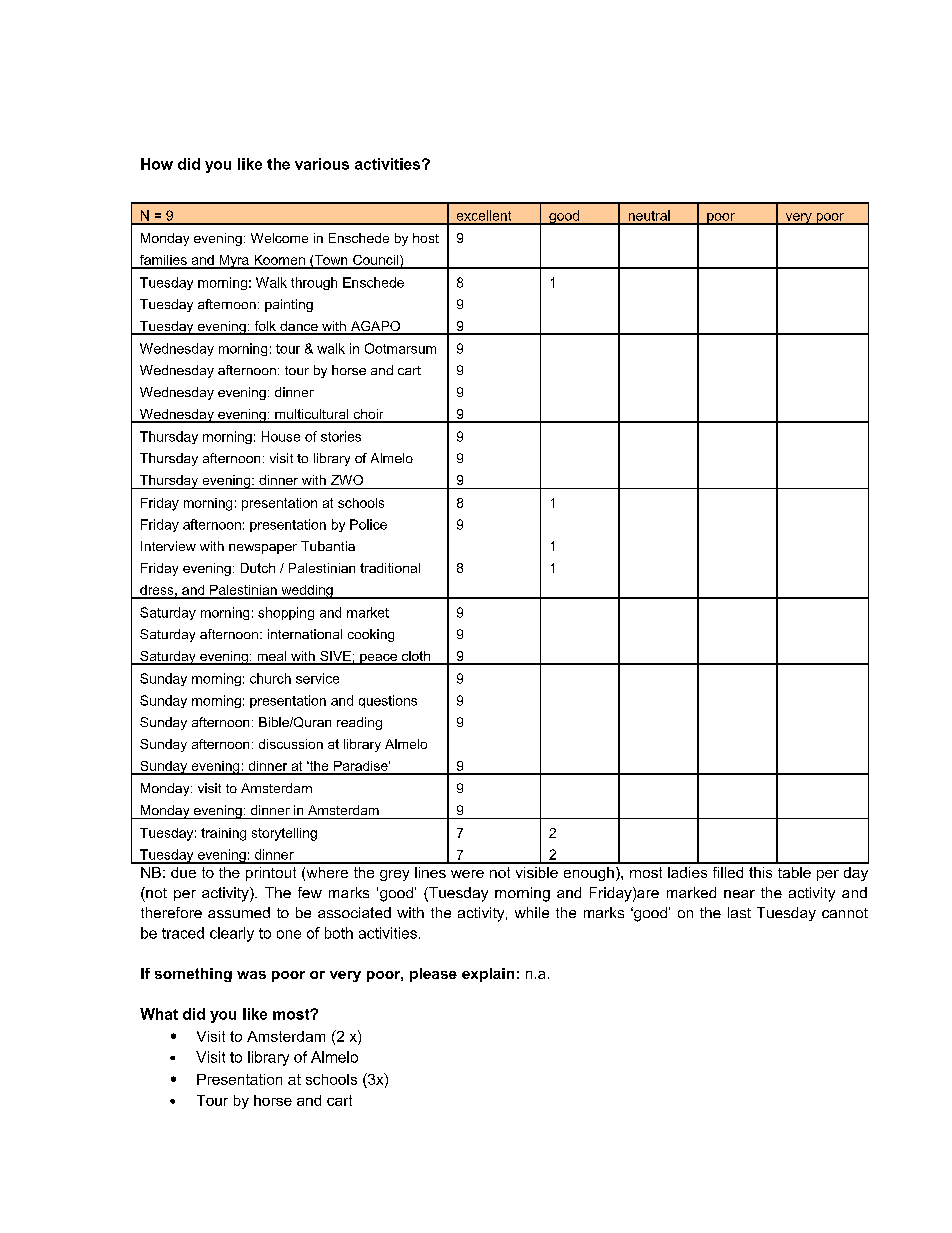  What do you see at coordinates (426, 238) in the screenshot?
I see `host` at bounding box center [426, 238].
